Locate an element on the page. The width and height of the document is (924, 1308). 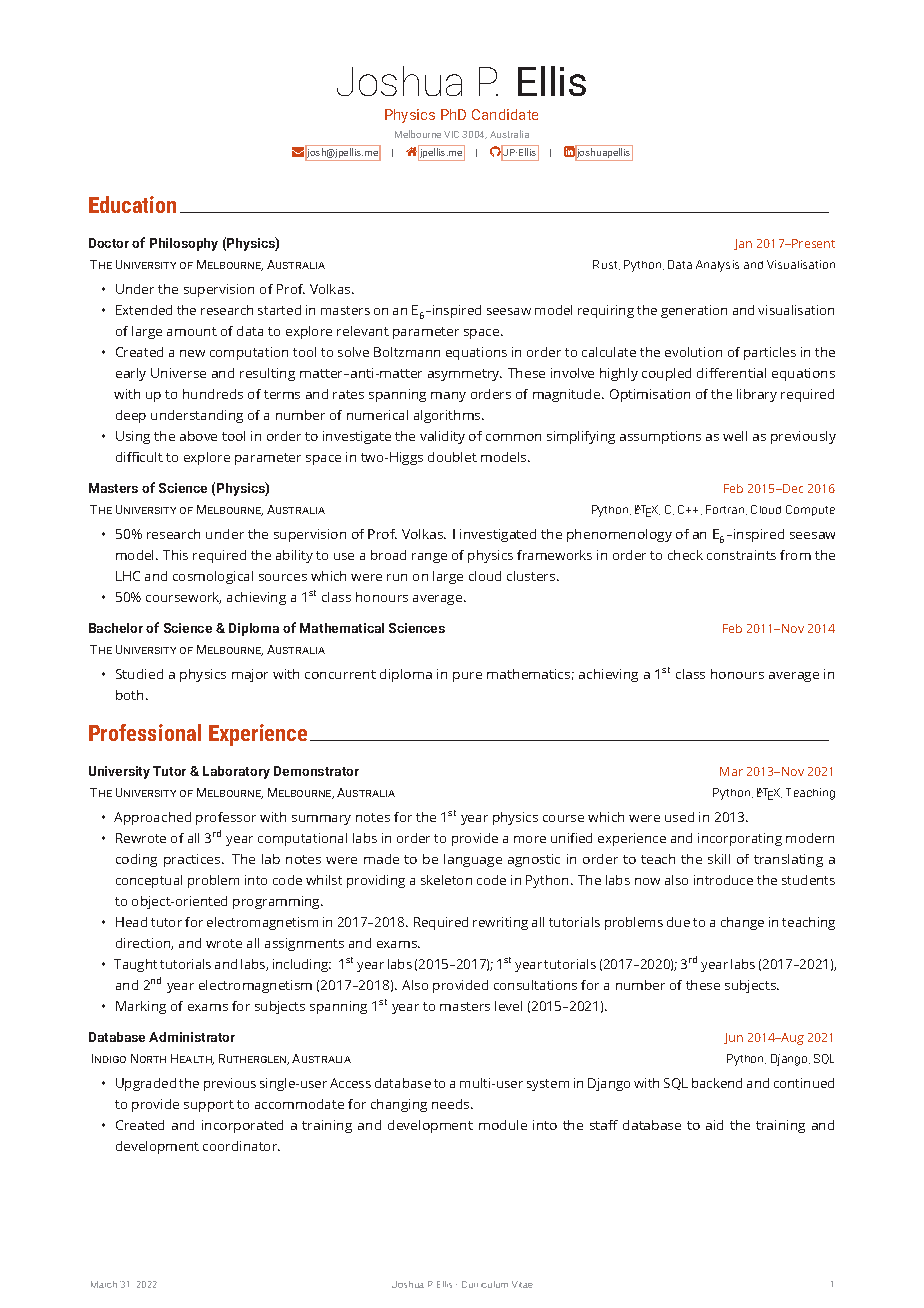
skeleton is located at coordinates (446, 880).
